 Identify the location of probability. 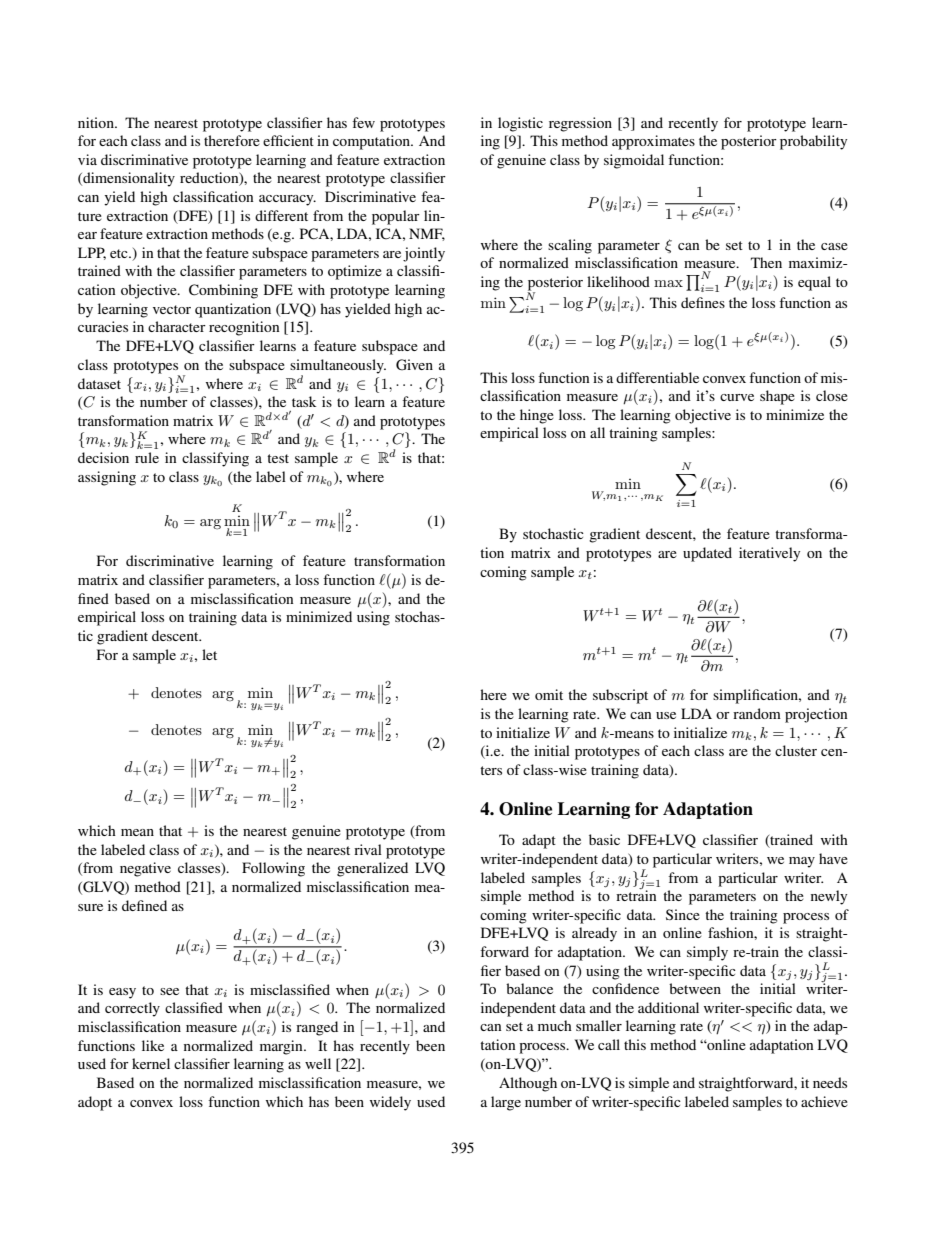
(813, 142).
